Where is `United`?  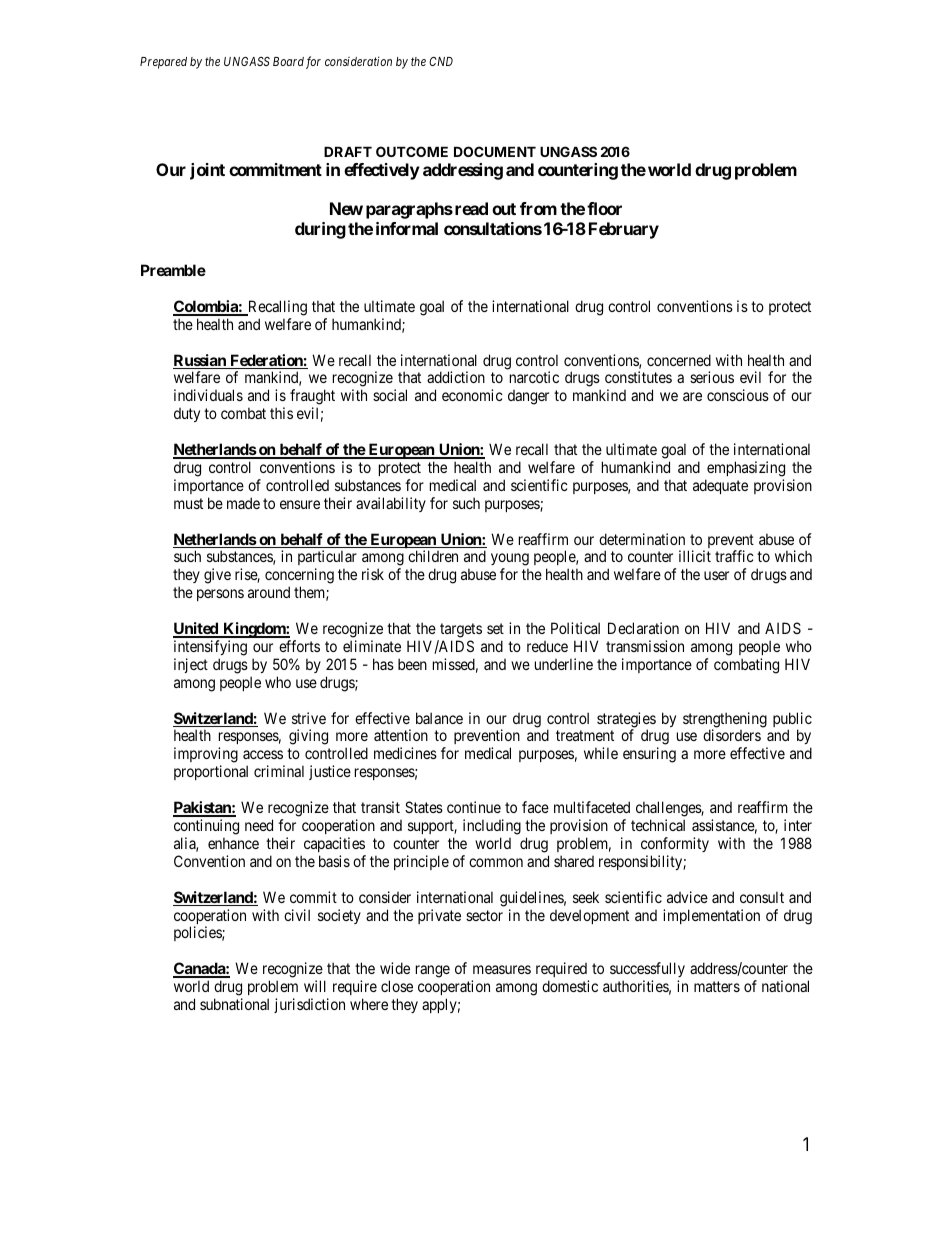
United is located at coordinates (196, 629).
